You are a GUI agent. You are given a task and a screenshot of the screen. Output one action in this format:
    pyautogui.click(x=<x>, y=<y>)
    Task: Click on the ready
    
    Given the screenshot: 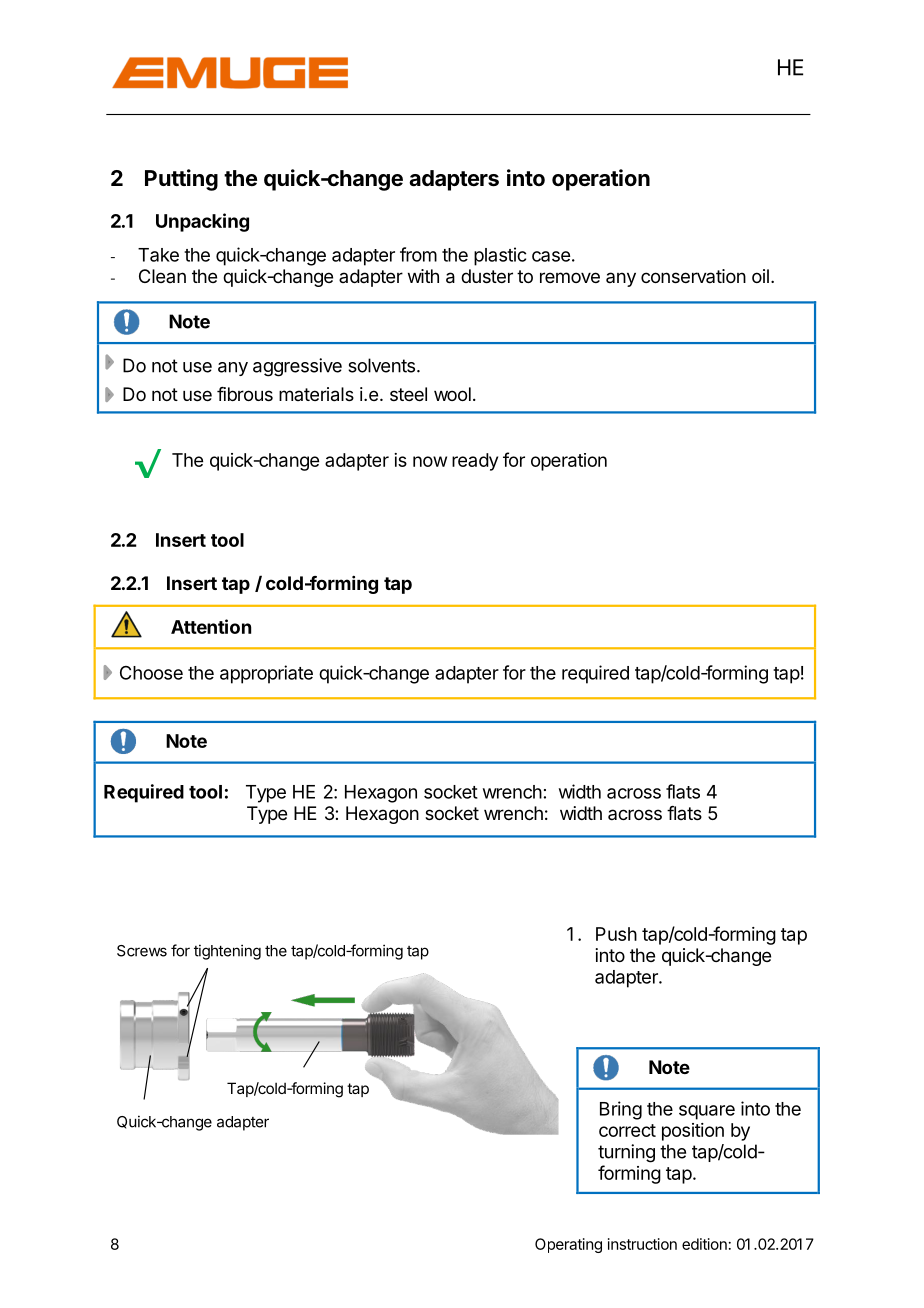 What is the action you would take?
    pyautogui.click(x=475, y=462)
